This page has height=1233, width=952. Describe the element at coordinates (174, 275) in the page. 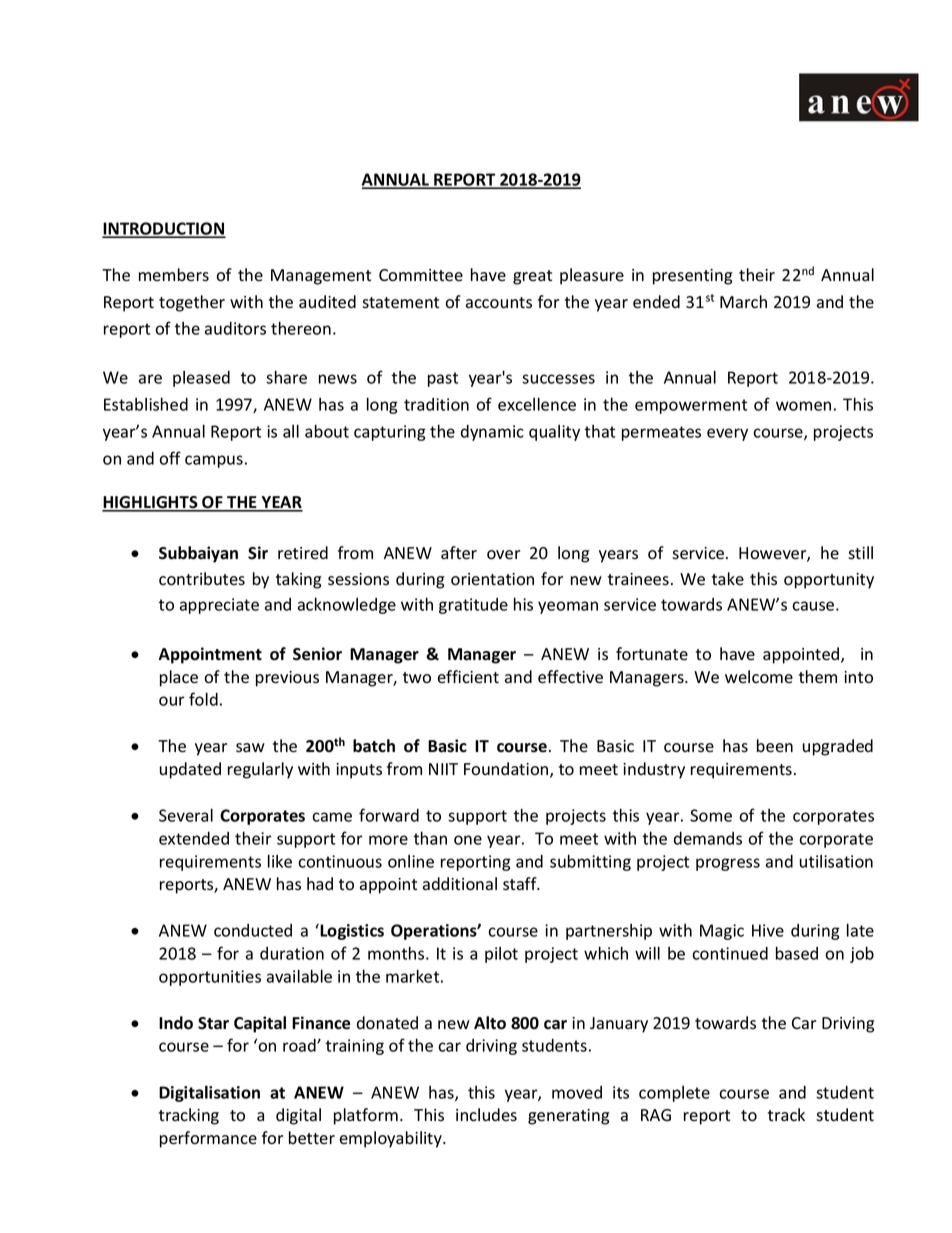

I see `members` at that location.
